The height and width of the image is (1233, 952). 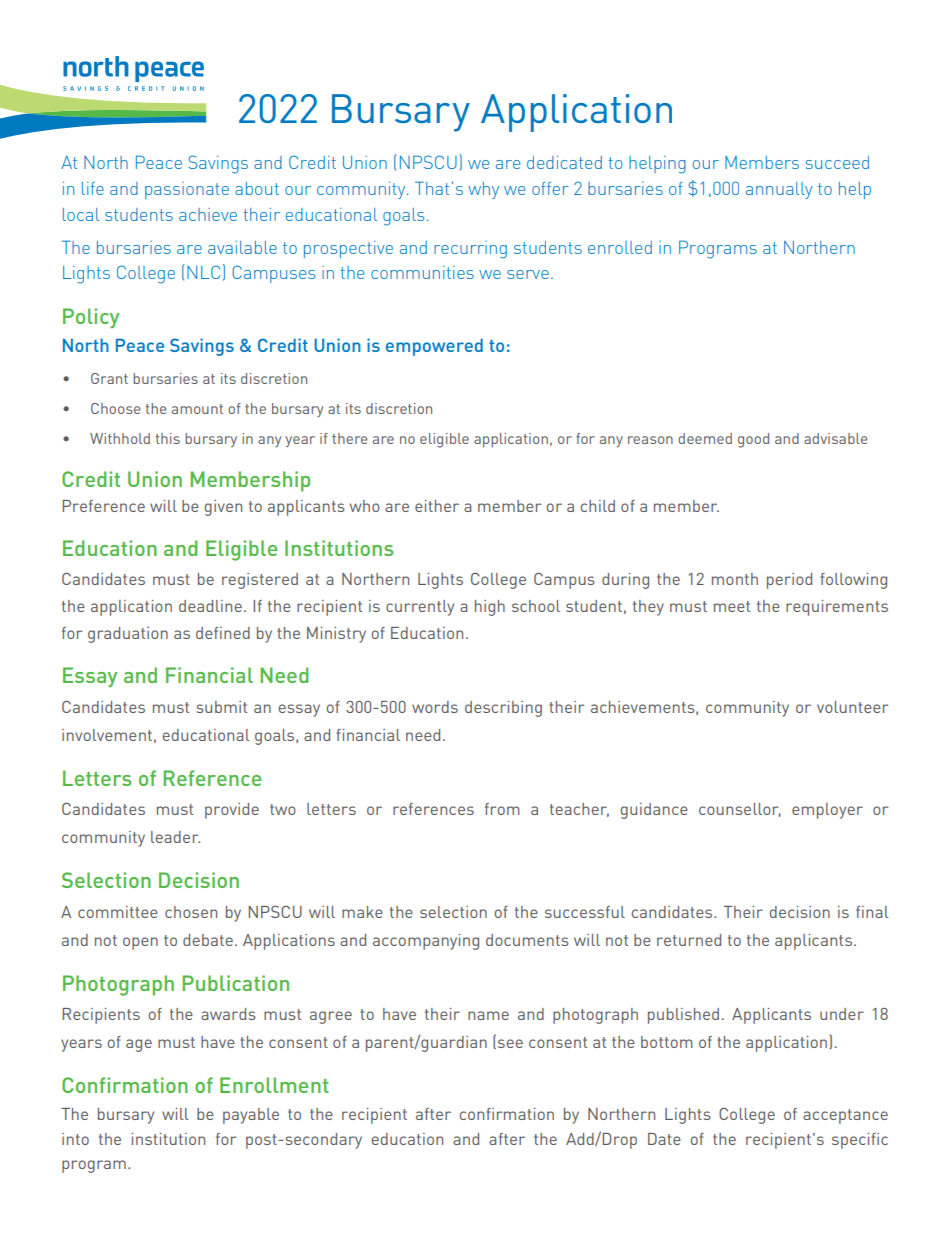 What do you see at coordinates (251, 1116) in the image?
I see `payable` at bounding box center [251, 1116].
